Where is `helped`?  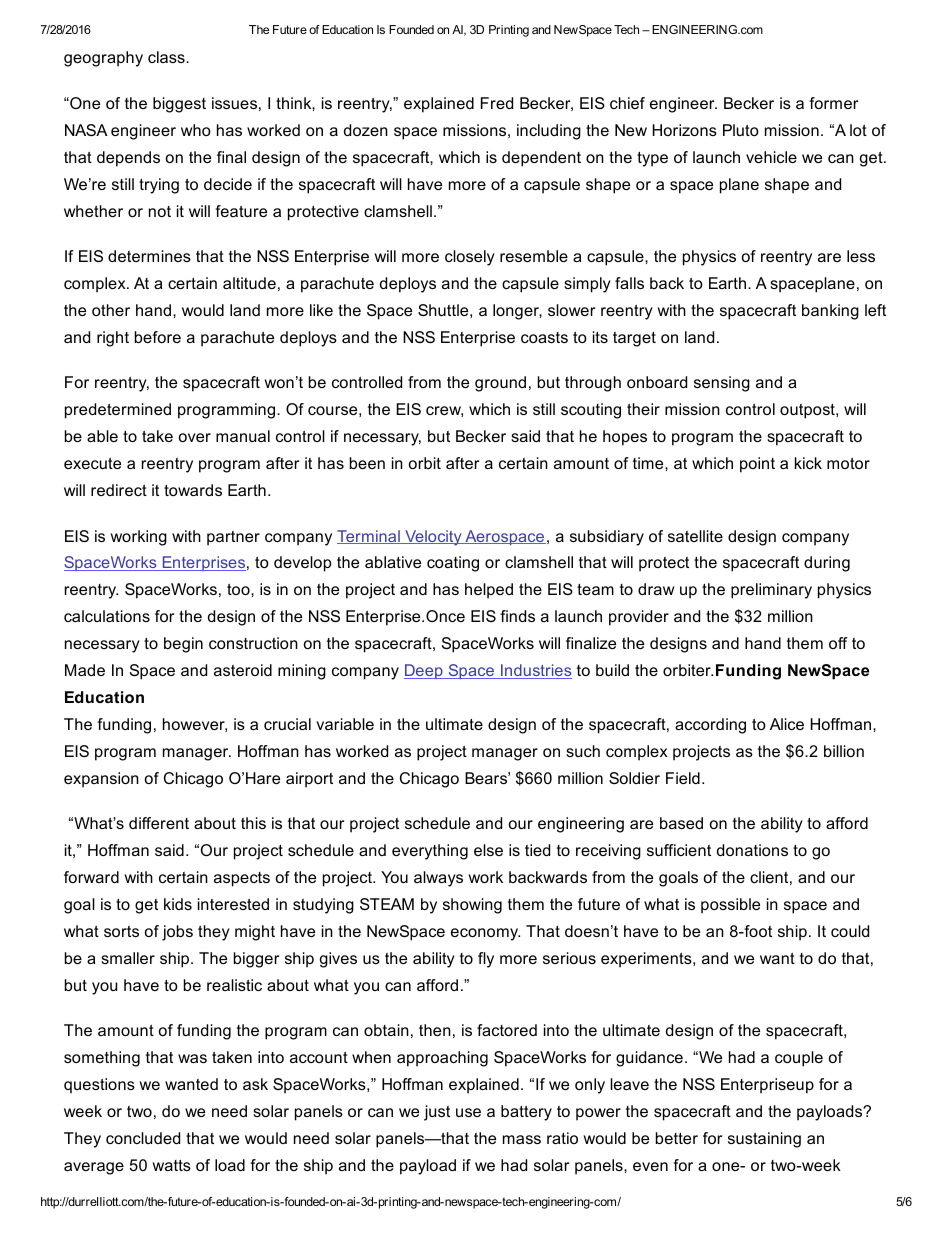 helped is located at coordinates (489, 591).
